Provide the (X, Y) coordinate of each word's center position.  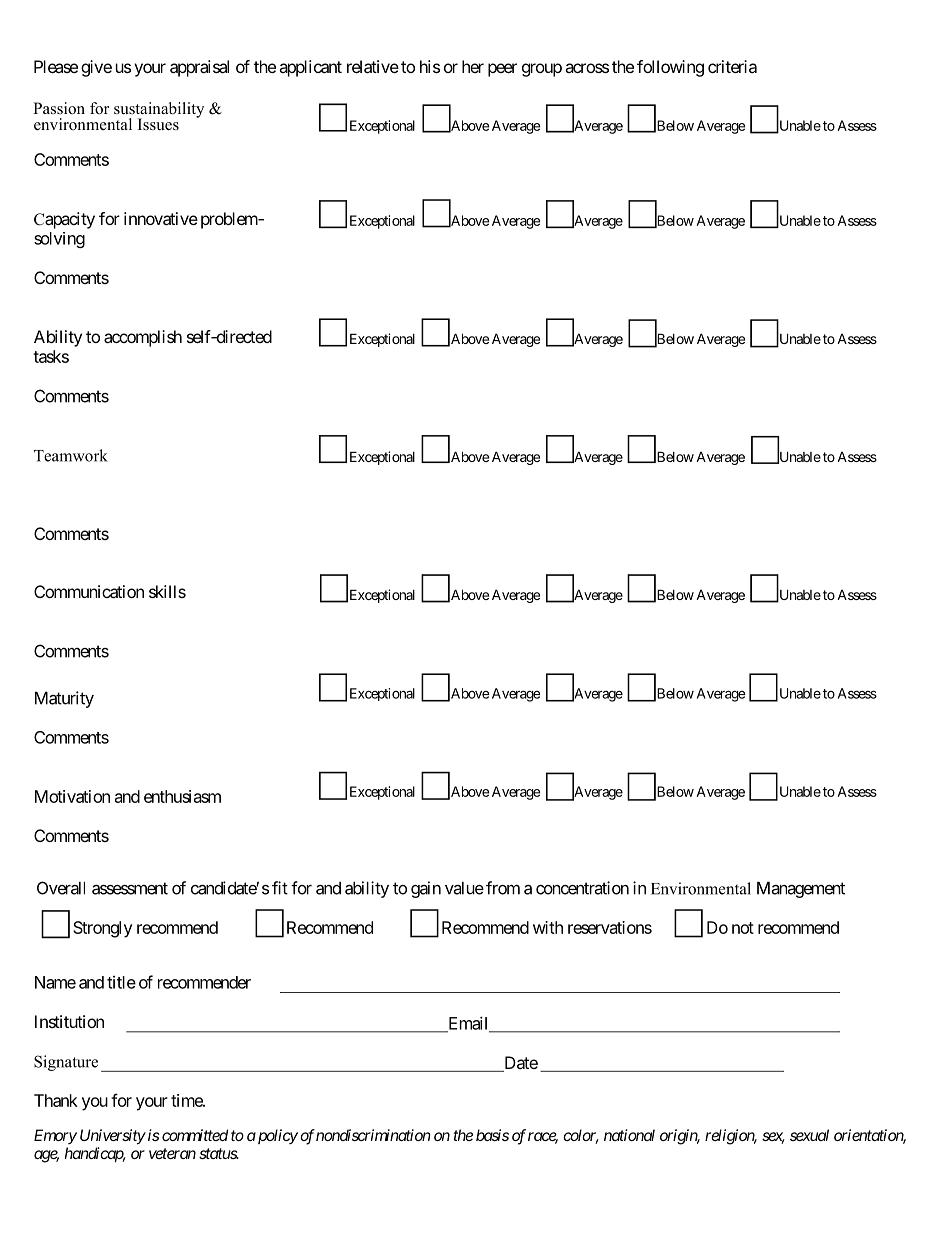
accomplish (143, 338)
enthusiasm (182, 796)
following (670, 68)
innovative (161, 218)
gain (426, 889)
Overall (61, 888)
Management (801, 890)
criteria (732, 66)
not (743, 928)
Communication (89, 591)
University (113, 1137)
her (473, 66)
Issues (158, 124)
